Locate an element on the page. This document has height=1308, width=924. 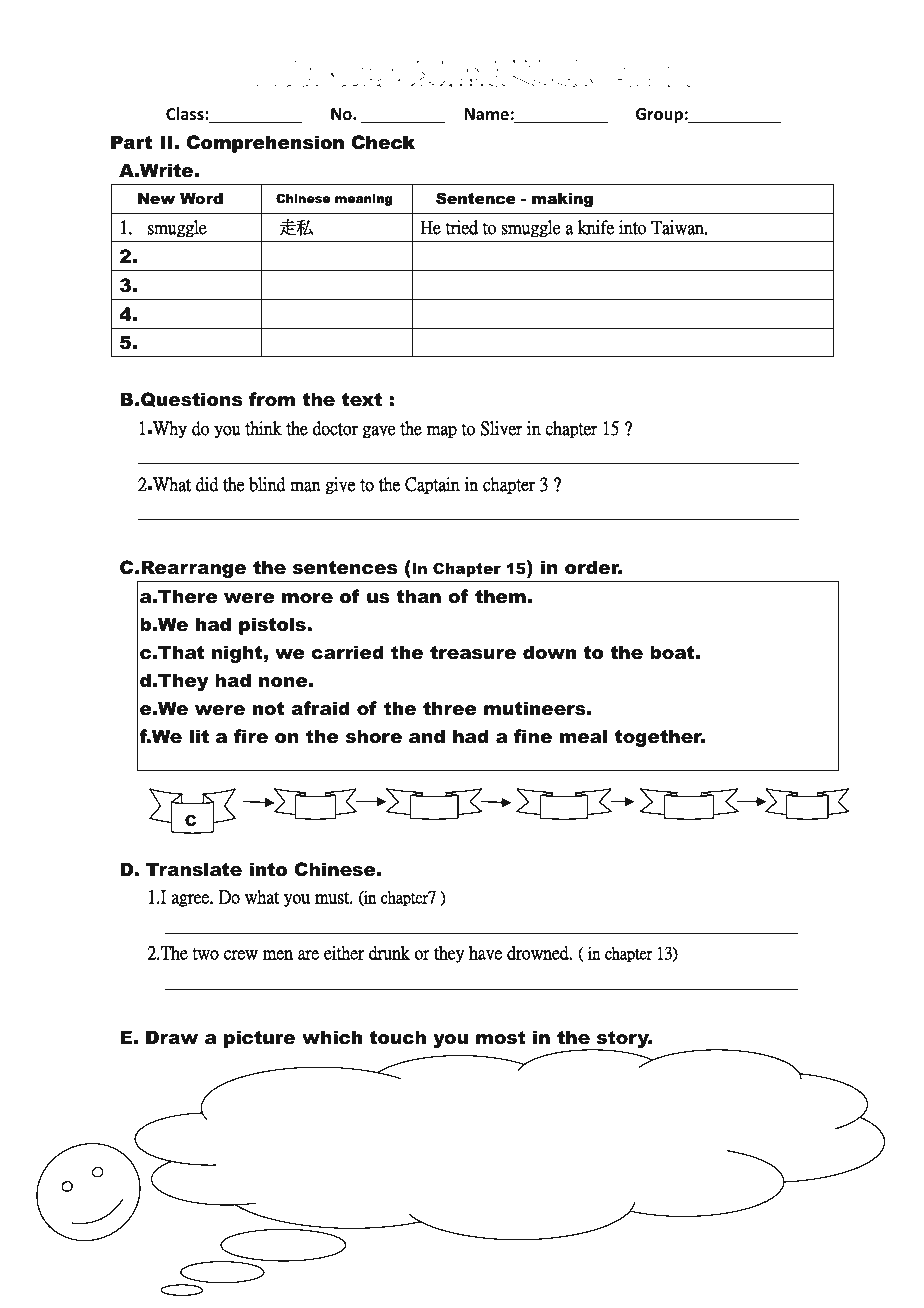
meaning is located at coordinates (364, 200).
